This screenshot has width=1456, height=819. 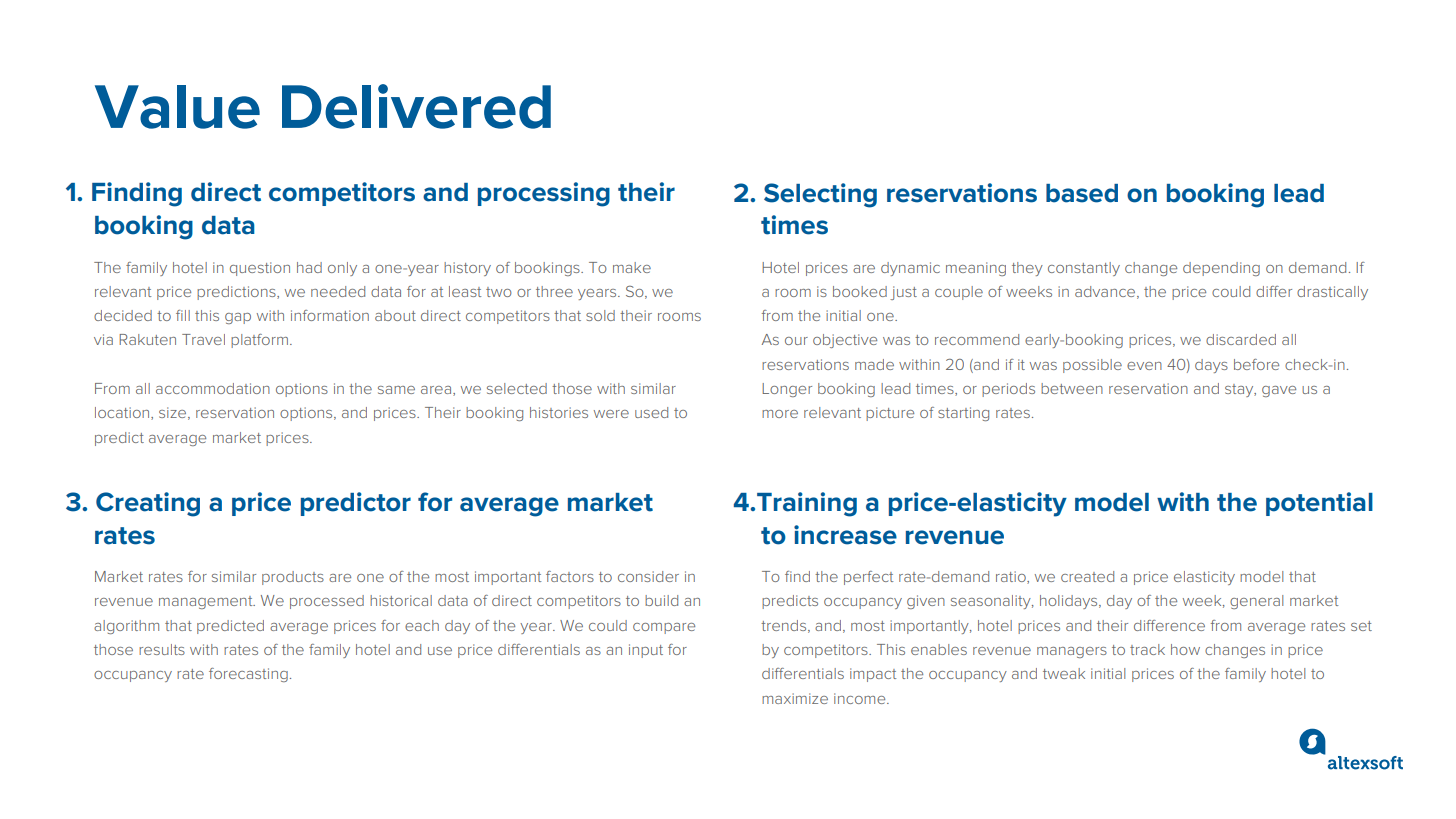 I want to click on more, so click(x=780, y=414).
